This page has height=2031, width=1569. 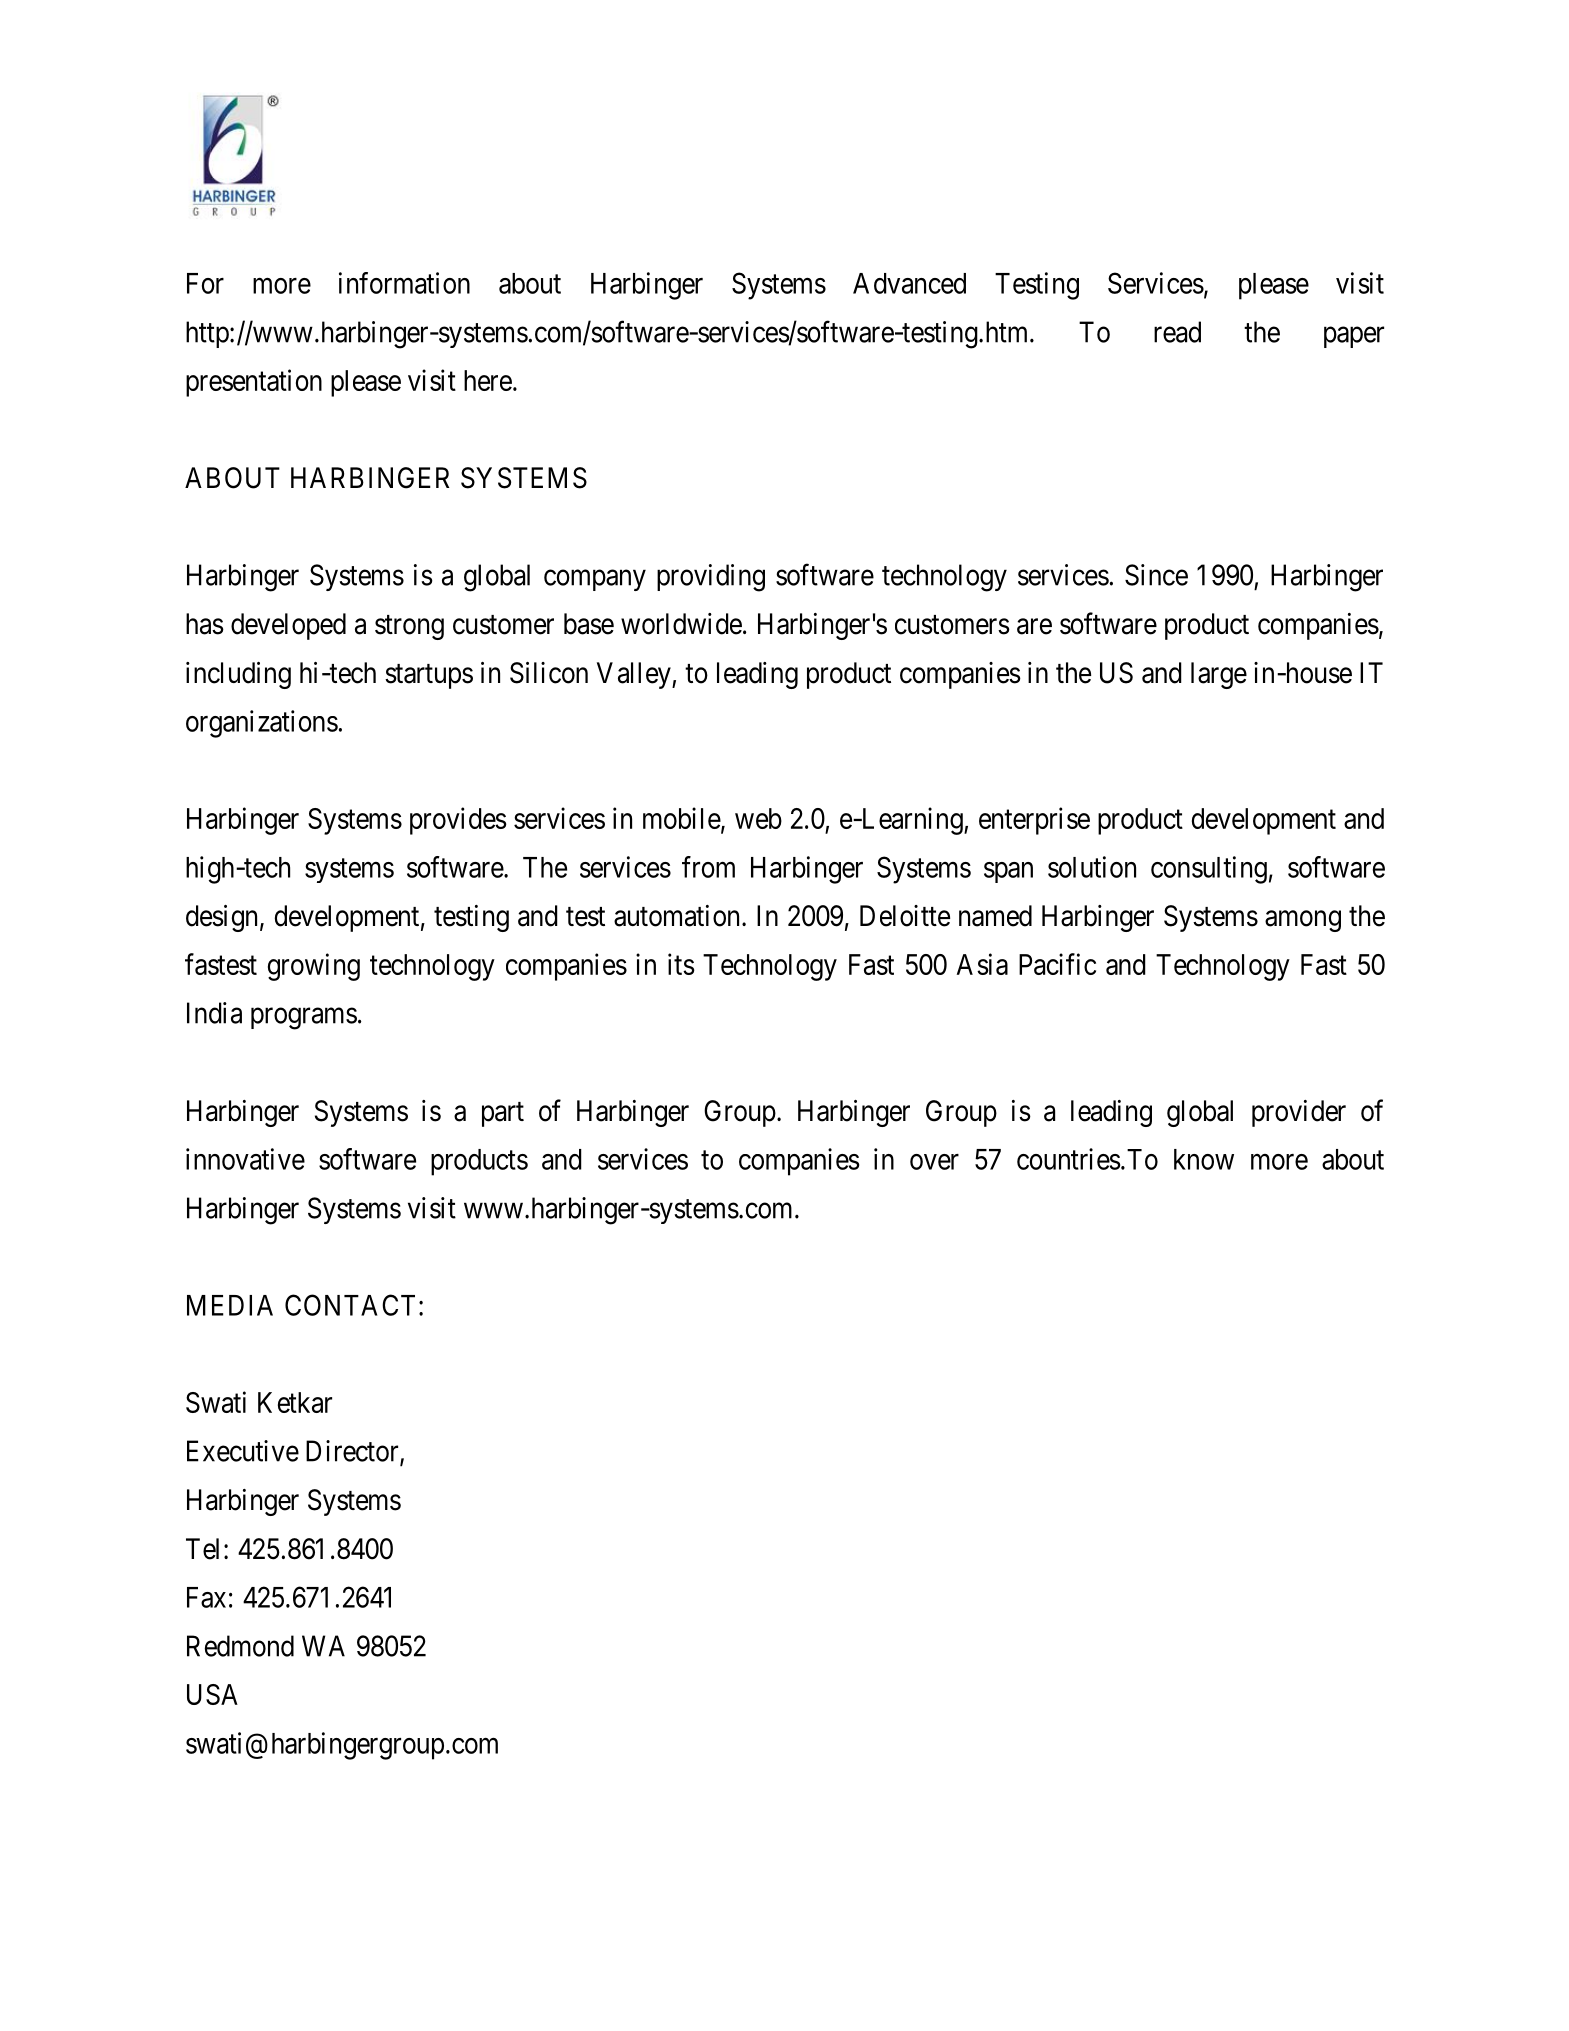 What do you see at coordinates (758, 818) in the page?
I see `web` at bounding box center [758, 818].
